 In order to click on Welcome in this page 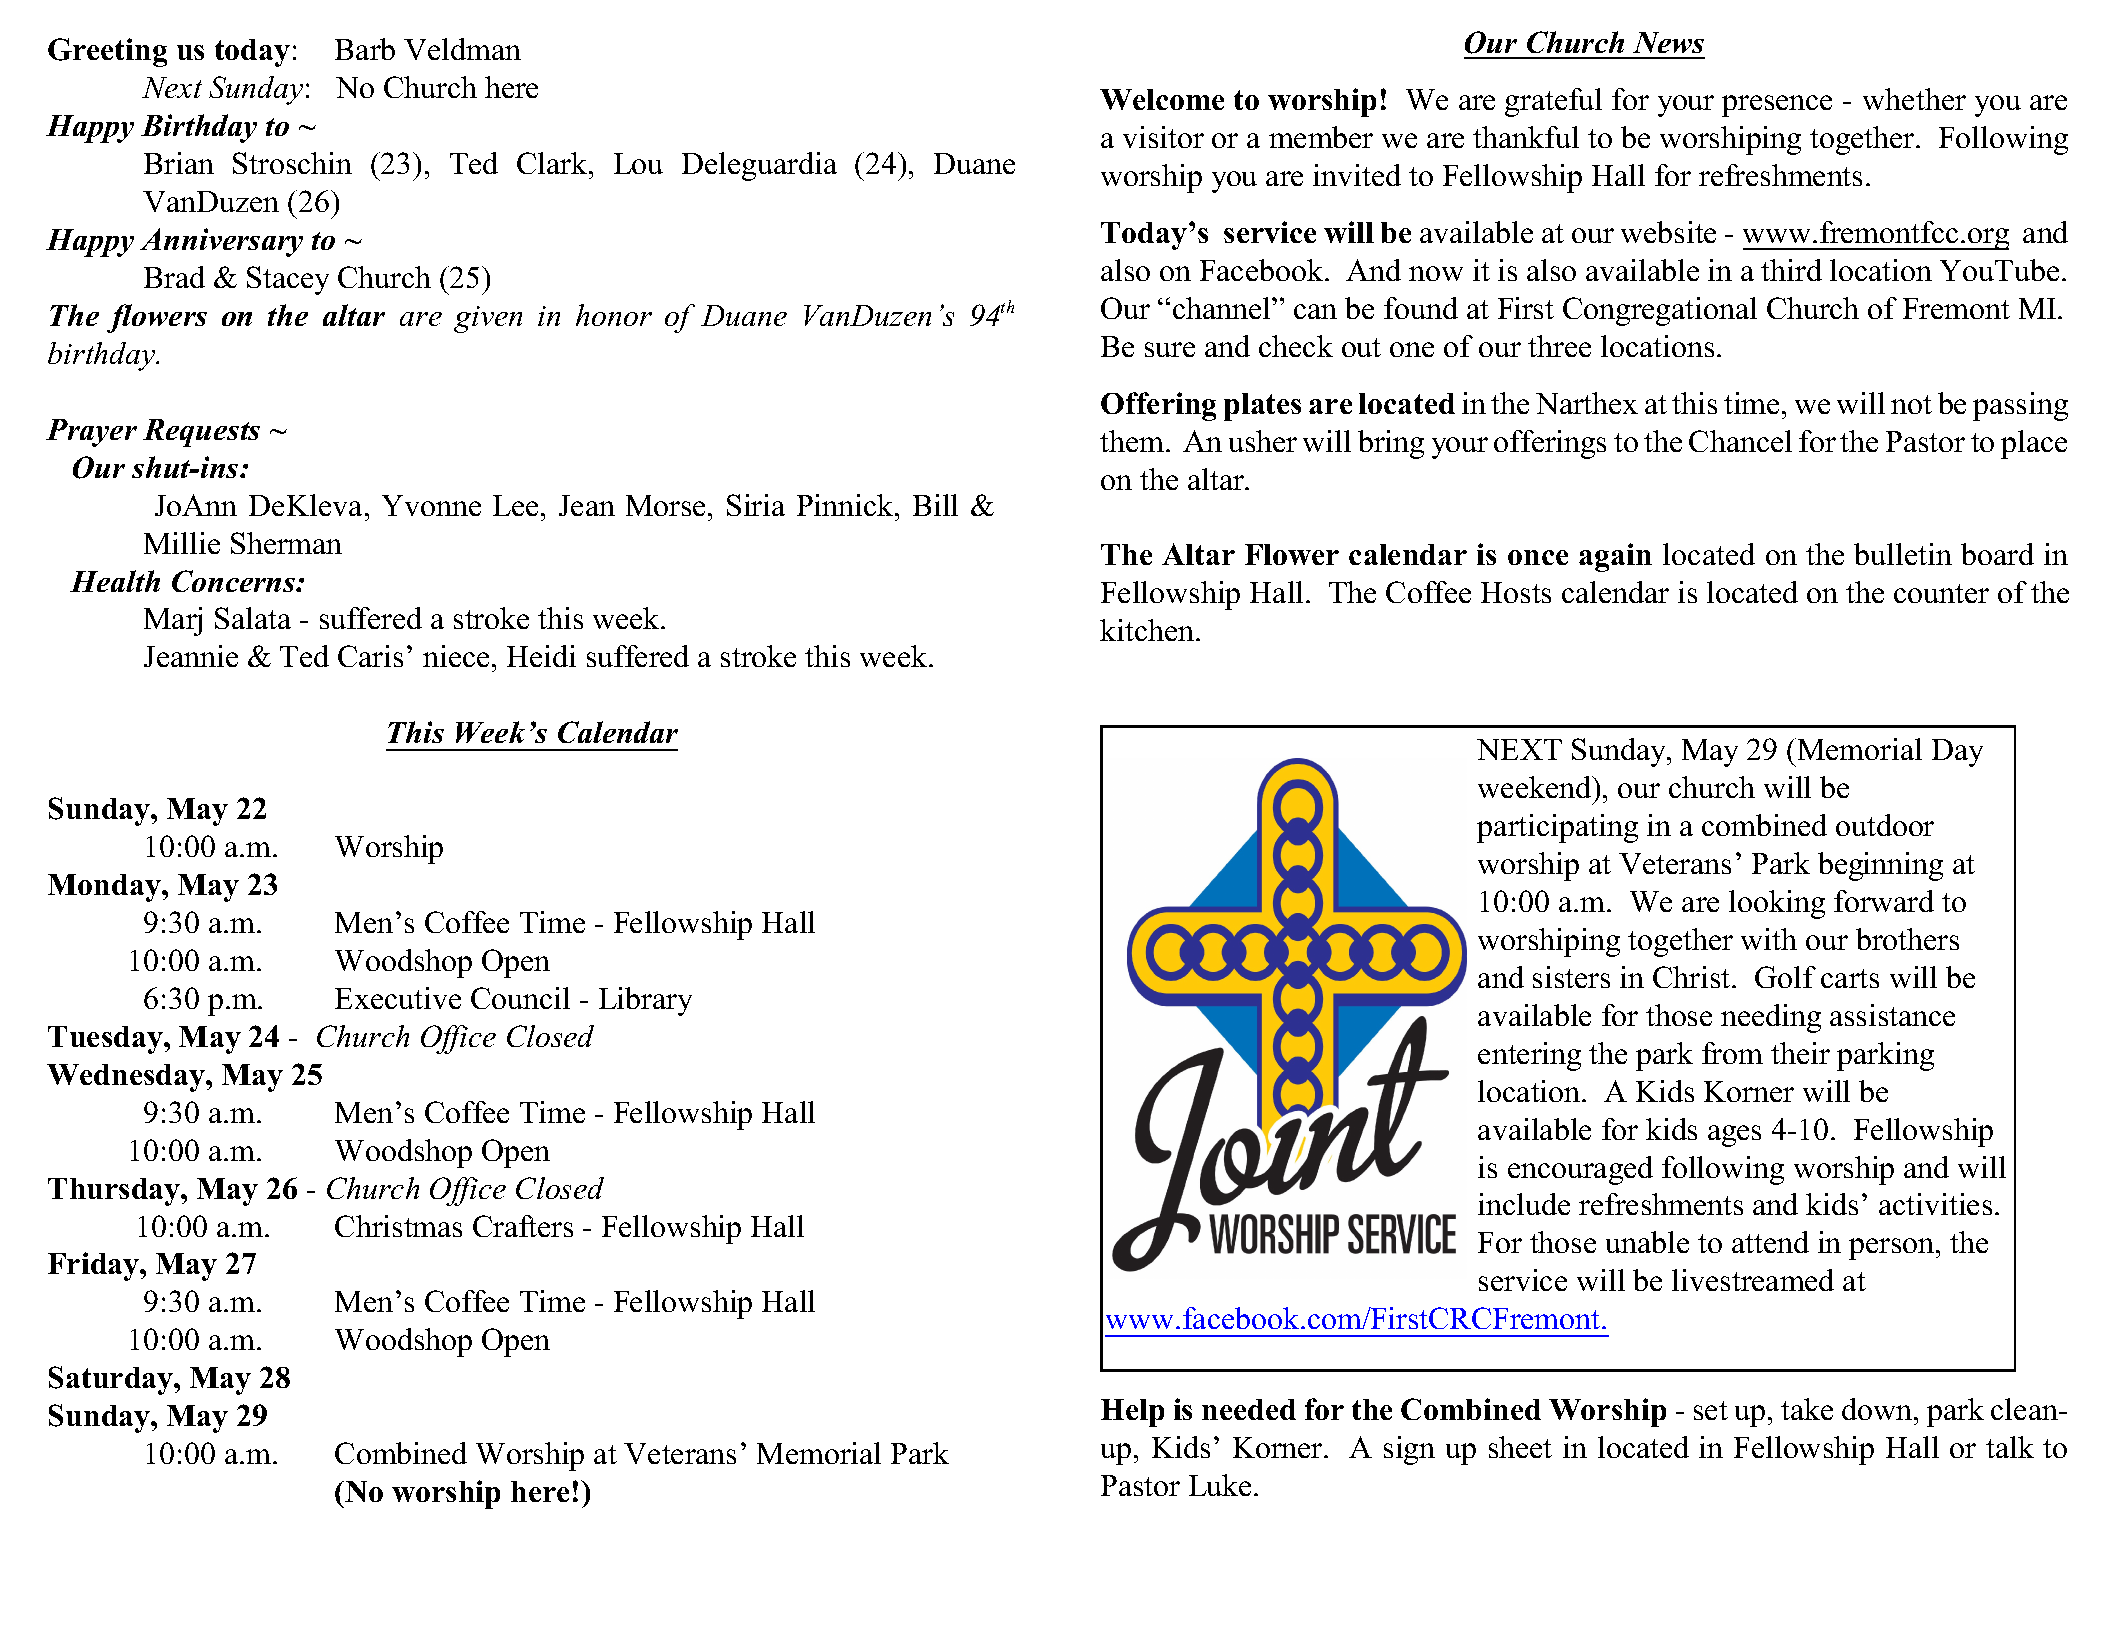, I will do `click(1162, 99)`.
